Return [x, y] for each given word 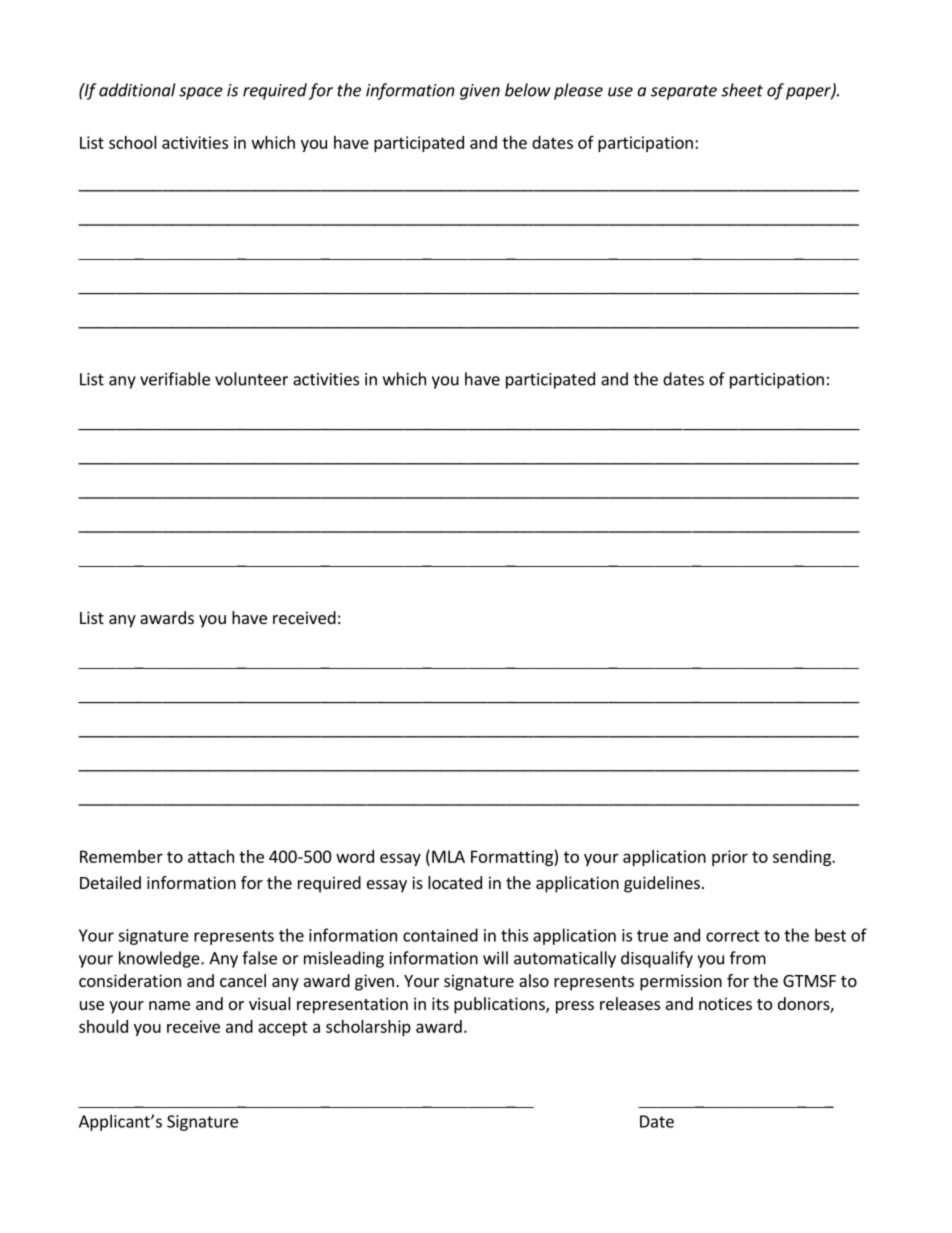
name [169, 1005]
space [201, 93]
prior [730, 858]
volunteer [251, 379]
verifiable [175, 379]
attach [211, 856]
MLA [448, 856]
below [528, 90]
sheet [742, 90]
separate [684, 92]
